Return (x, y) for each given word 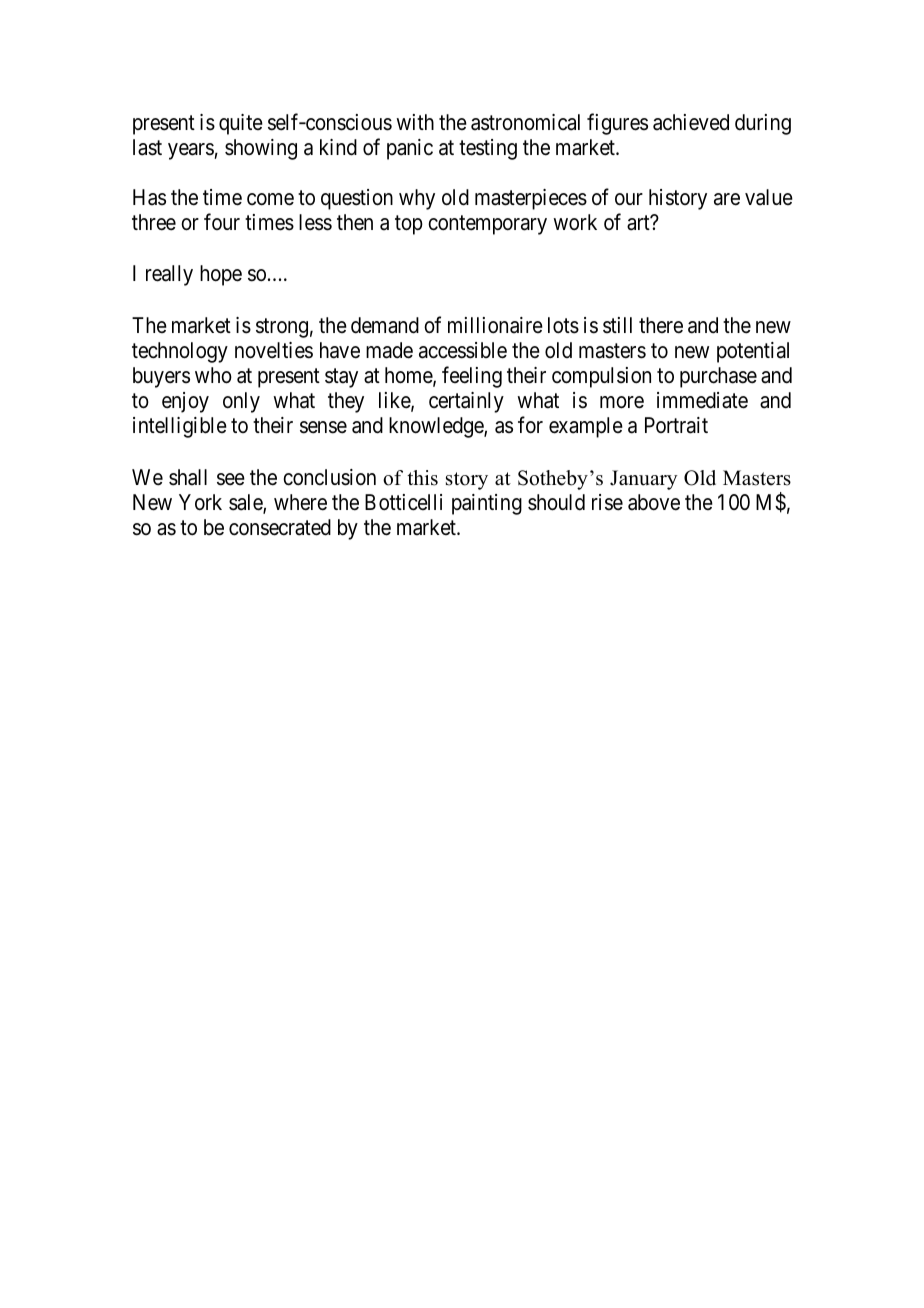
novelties (274, 350)
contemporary (487, 225)
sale (246, 503)
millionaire (495, 325)
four (222, 221)
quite (241, 124)
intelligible (180, 427)
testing (488, 149)
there (661, 325)
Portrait (676, 425)
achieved (691, 122)
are (727, 199)
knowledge (437, 427)
